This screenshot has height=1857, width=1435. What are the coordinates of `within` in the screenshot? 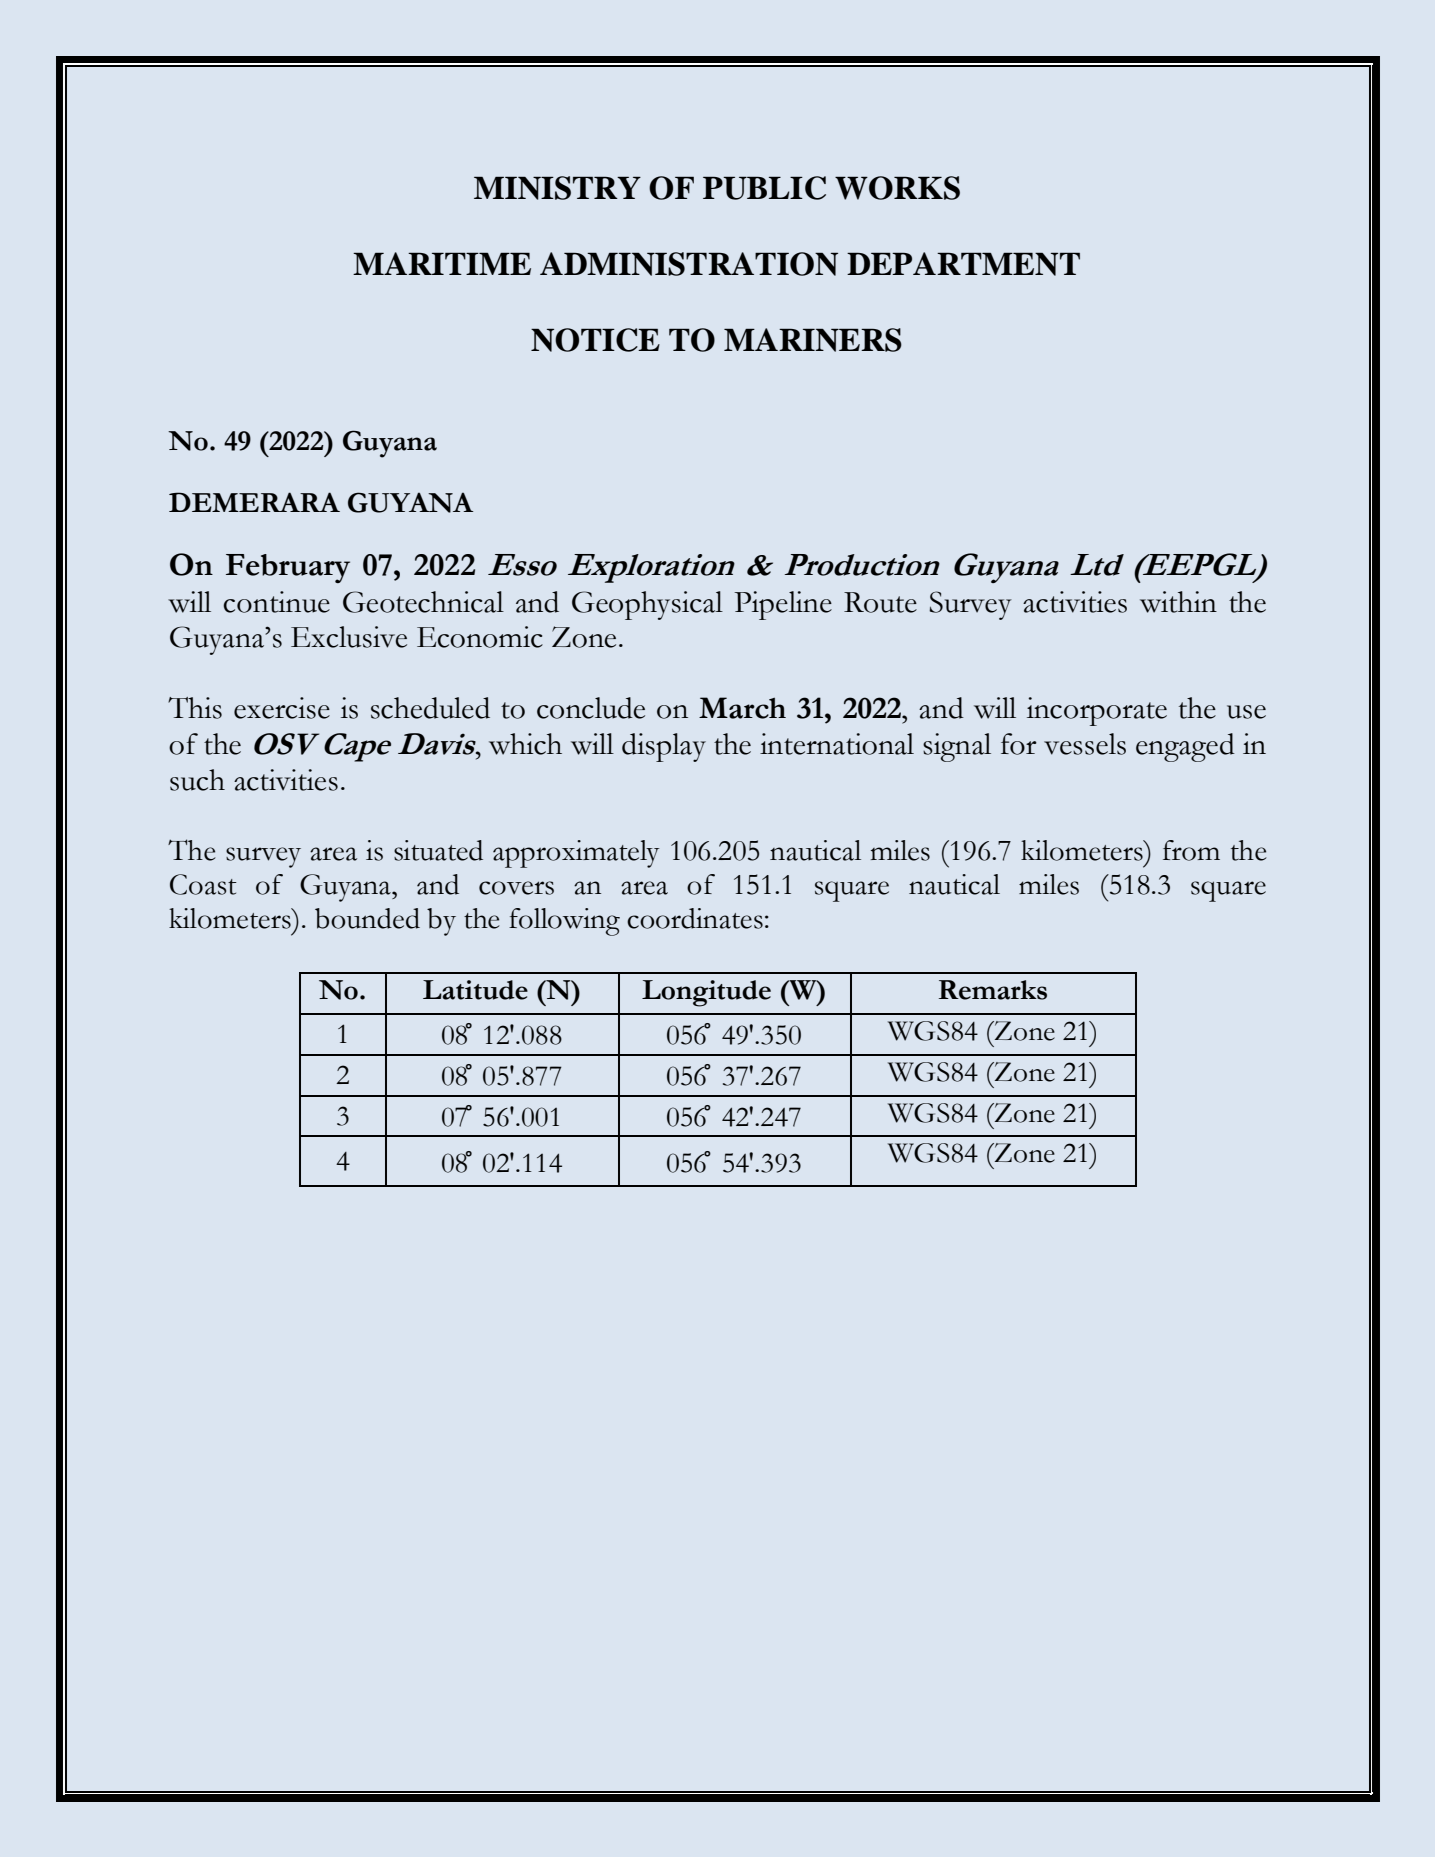 It's located at (1178, 602).
